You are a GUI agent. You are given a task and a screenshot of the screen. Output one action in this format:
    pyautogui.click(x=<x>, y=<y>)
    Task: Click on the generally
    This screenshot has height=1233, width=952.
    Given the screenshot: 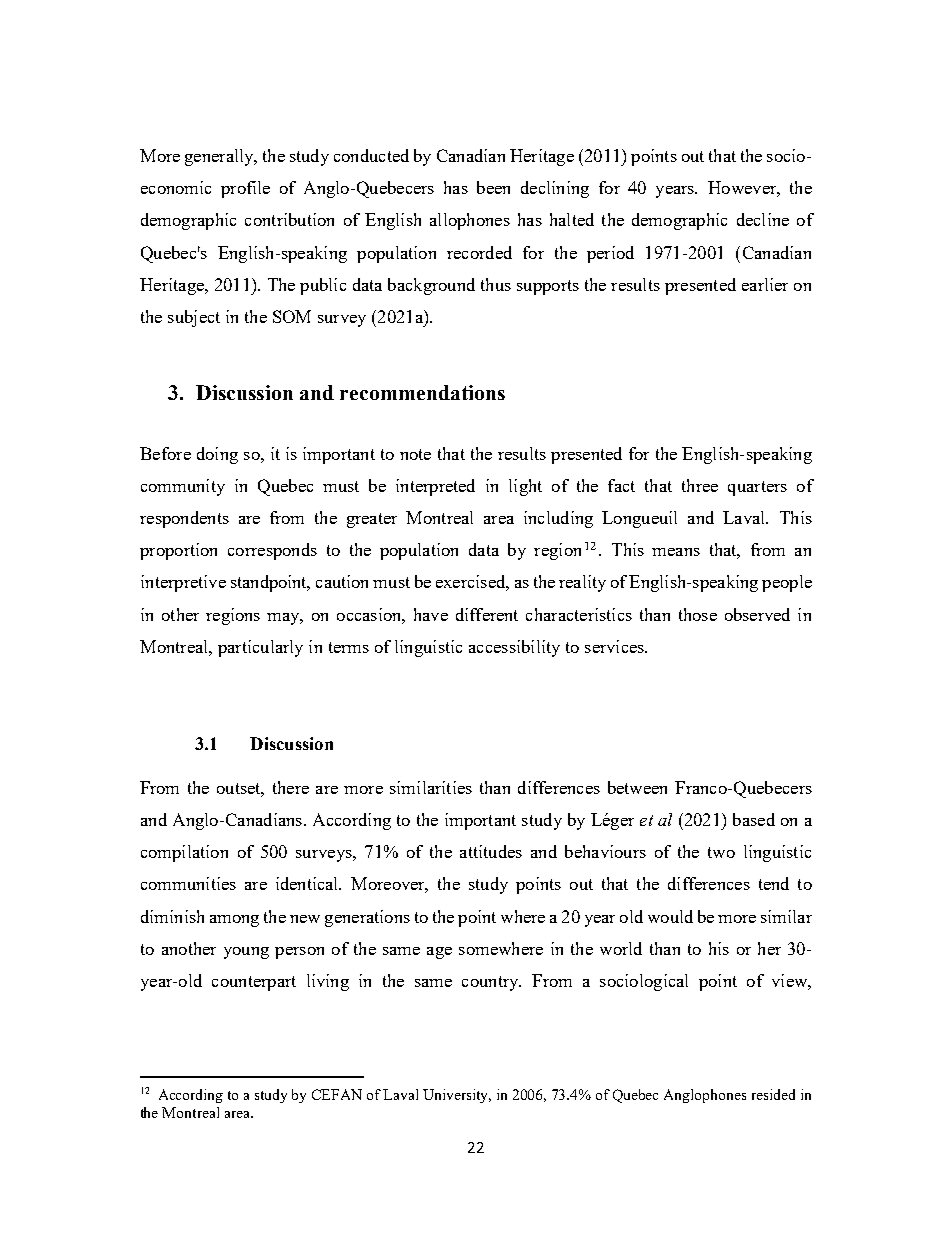 What is the action you would take?
    pyautogui.click(x=220, y=157)
